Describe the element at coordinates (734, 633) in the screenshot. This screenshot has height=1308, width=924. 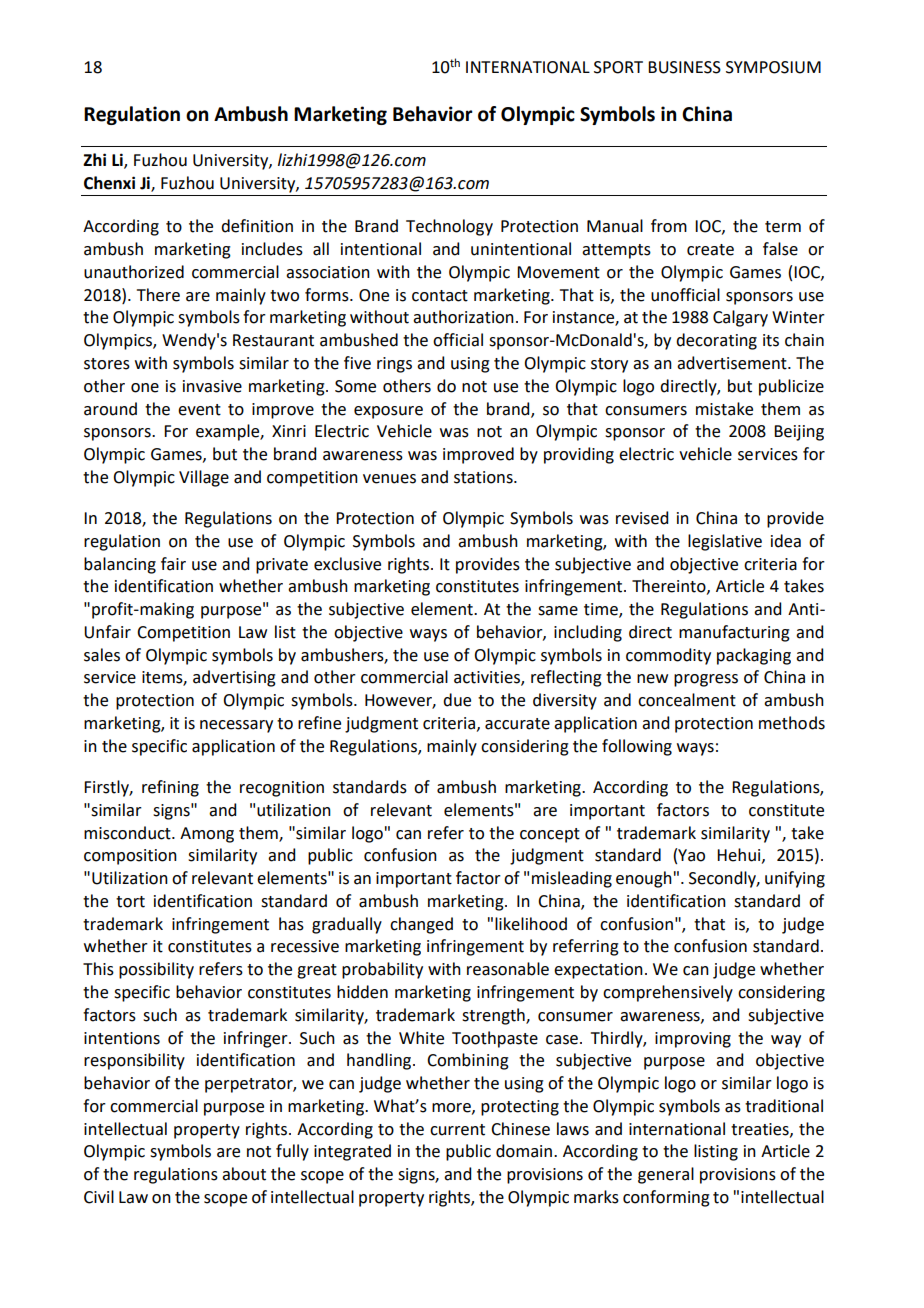
I see `manufacturing` at that location.
